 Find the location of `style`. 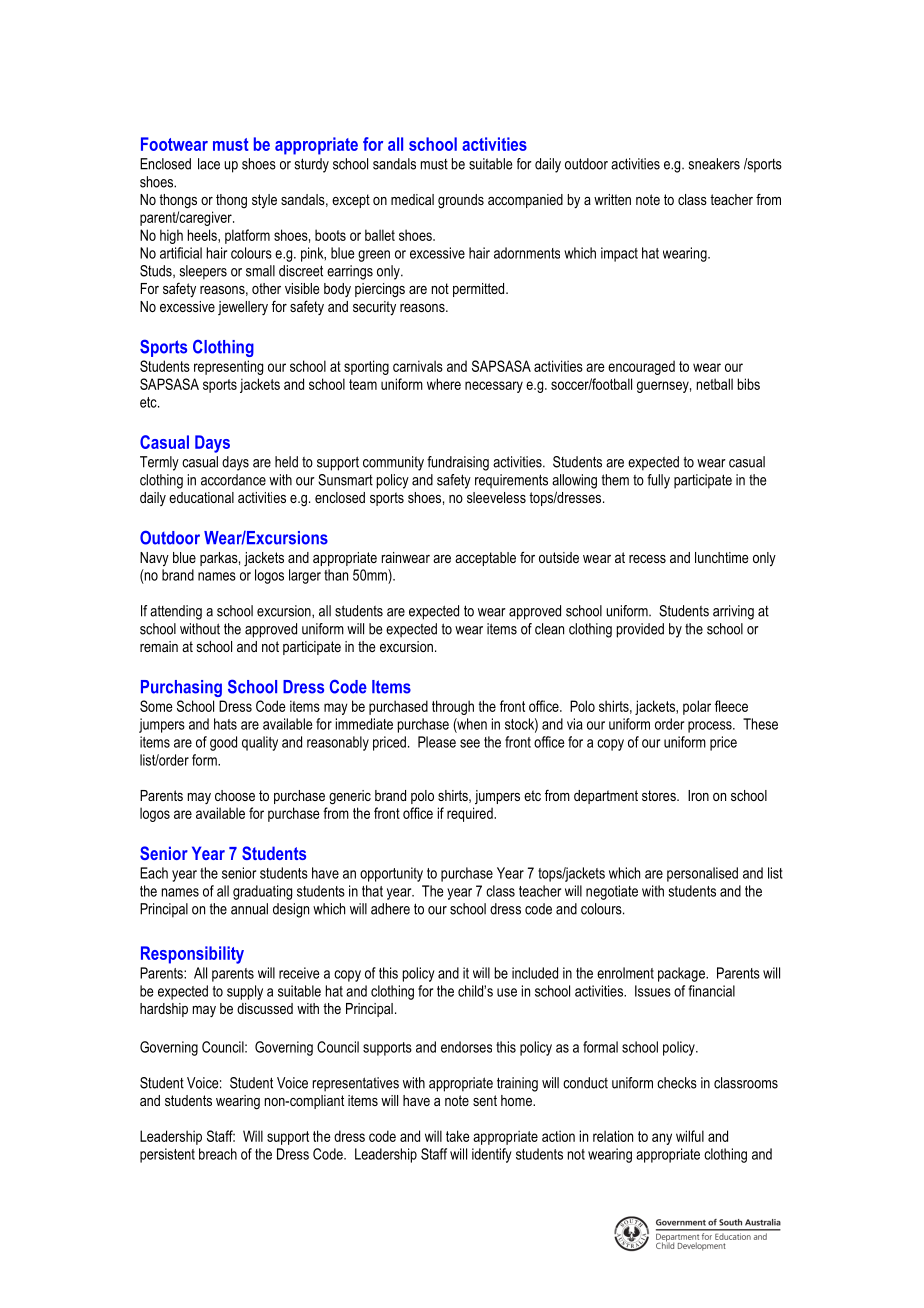

style is located at coordinates (264, 201).
